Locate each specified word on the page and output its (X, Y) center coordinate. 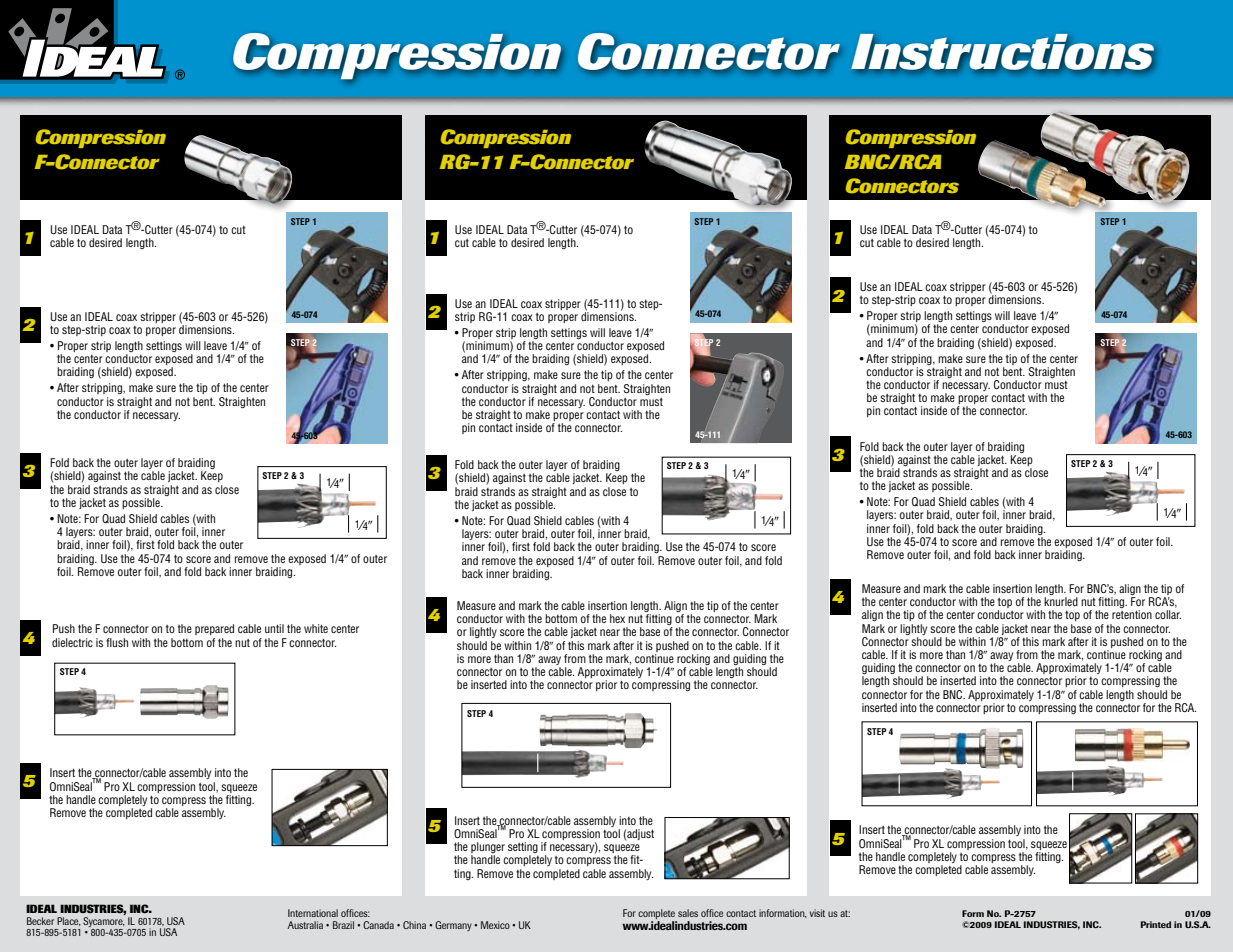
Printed (1156, 924)
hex (617, 618)
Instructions (1002, 52)
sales (688, 913)
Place (69, 921)
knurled (1061, 601)
